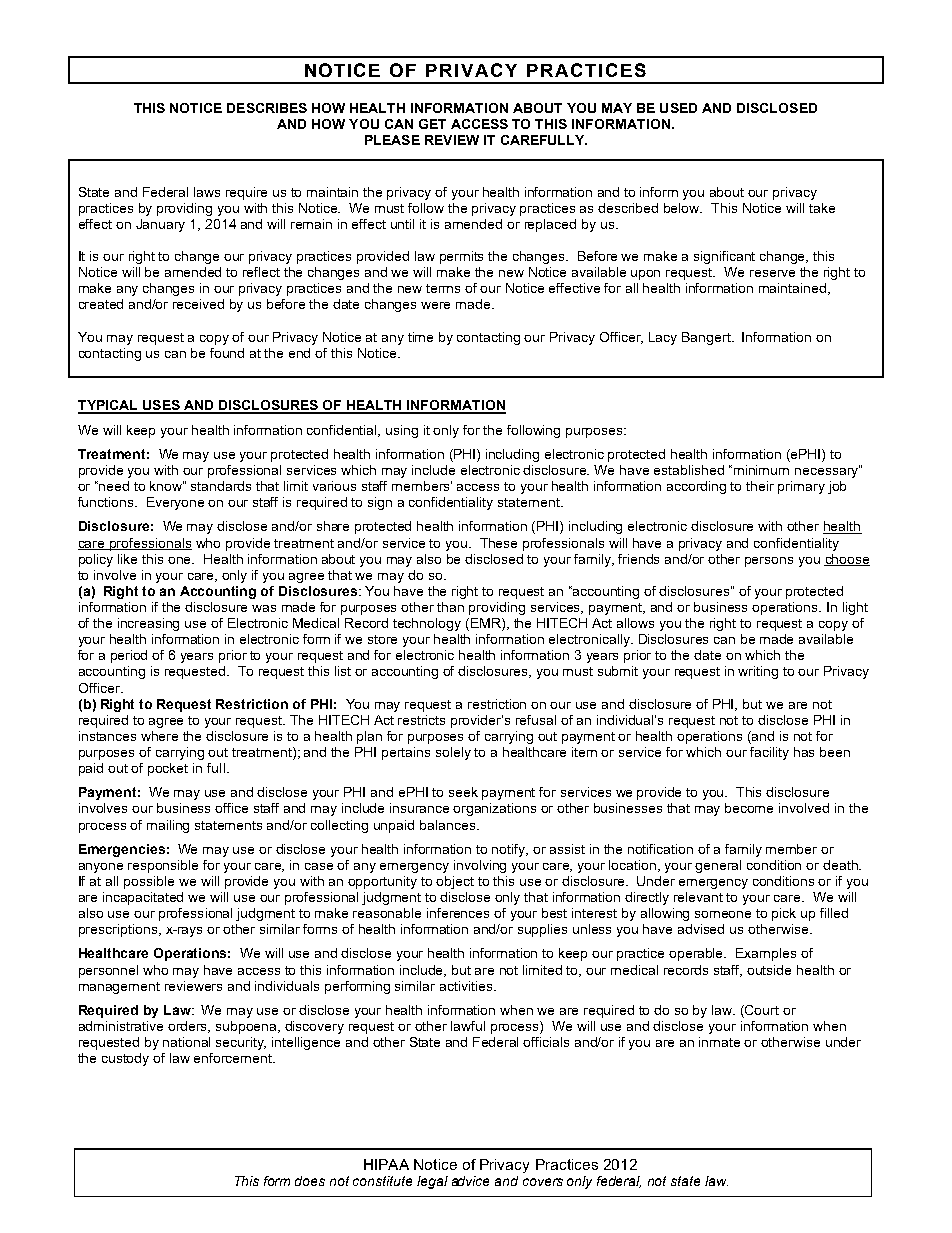 Image resolution: width=952 pixels, height=1233 pixels. I want to click on GET, so click(432, 124).
